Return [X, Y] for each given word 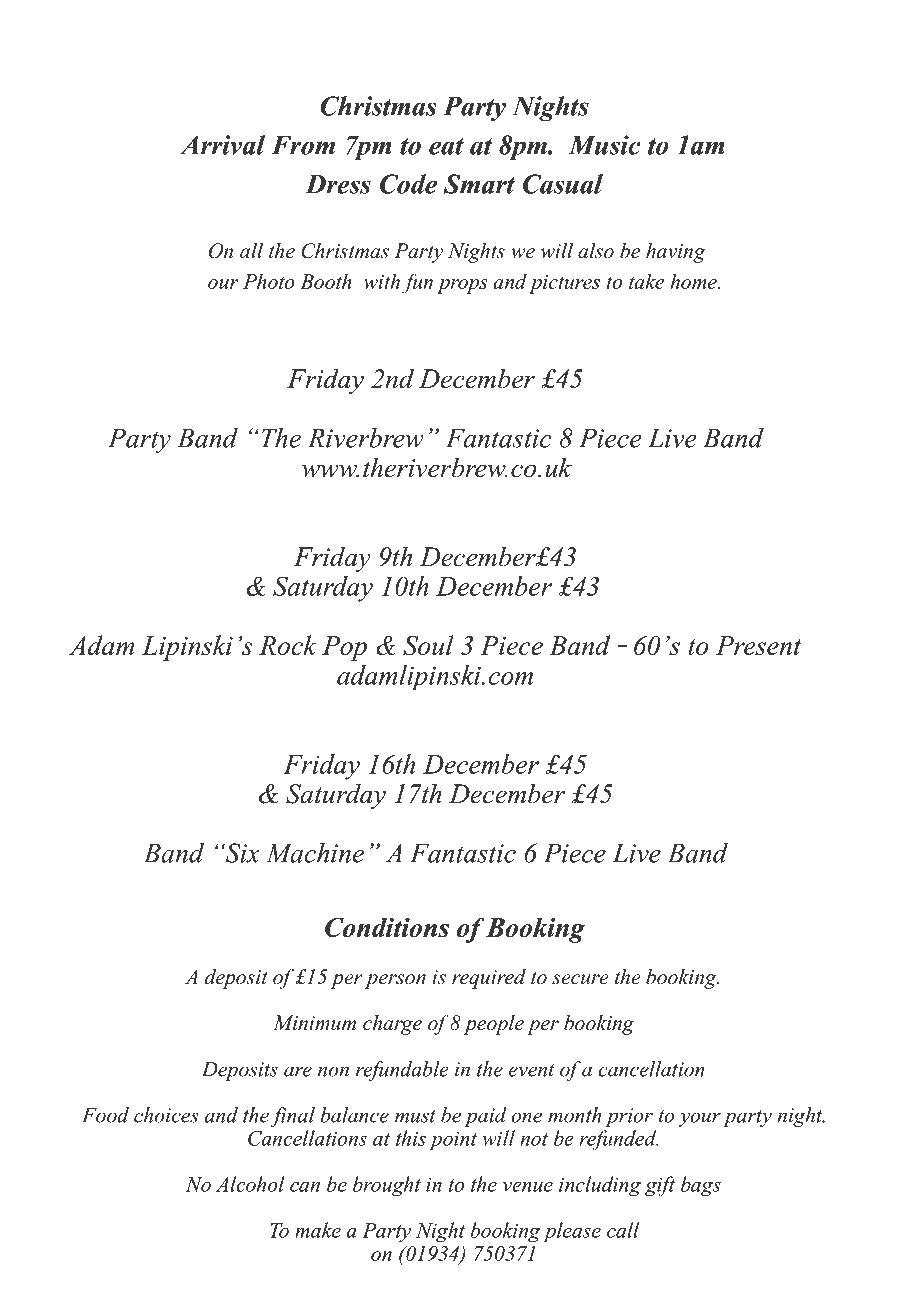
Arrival [222, 145]
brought [387, 1186]
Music [604, 145]
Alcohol [250, 1184]
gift [660, 1186]
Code [408, 184]
